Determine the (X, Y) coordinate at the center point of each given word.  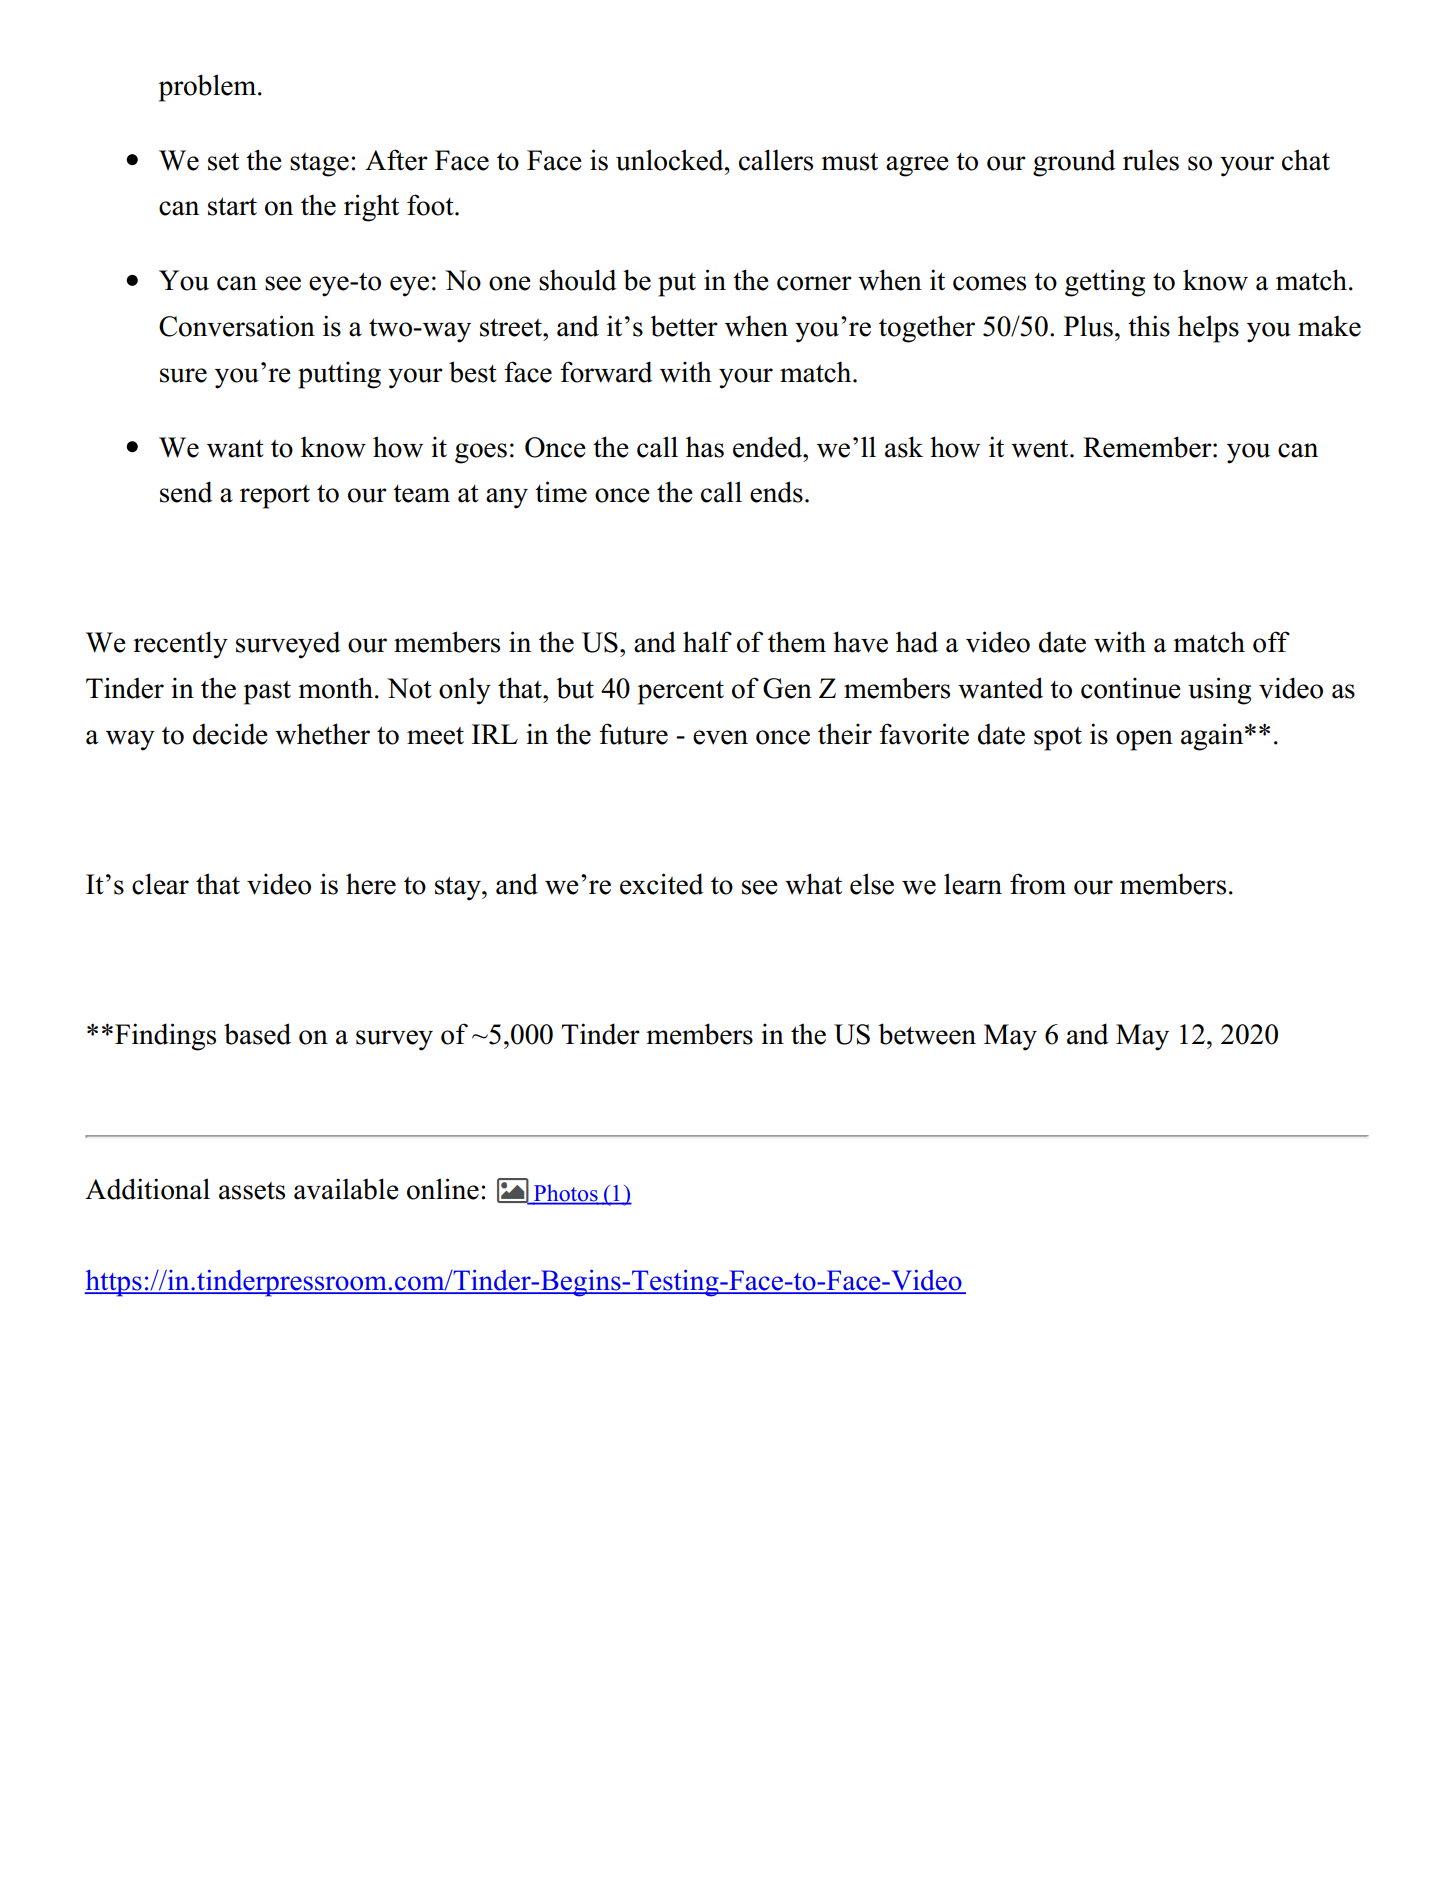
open (1144, 740)
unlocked (671, 160)
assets (252, 1191)
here (371, 884)
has (705, 447)
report (275, 497)
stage (319, 165)
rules (1151, 160)
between (927, 1034)
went (1041, 448)
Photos (566, 1194)
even (720, 737)
